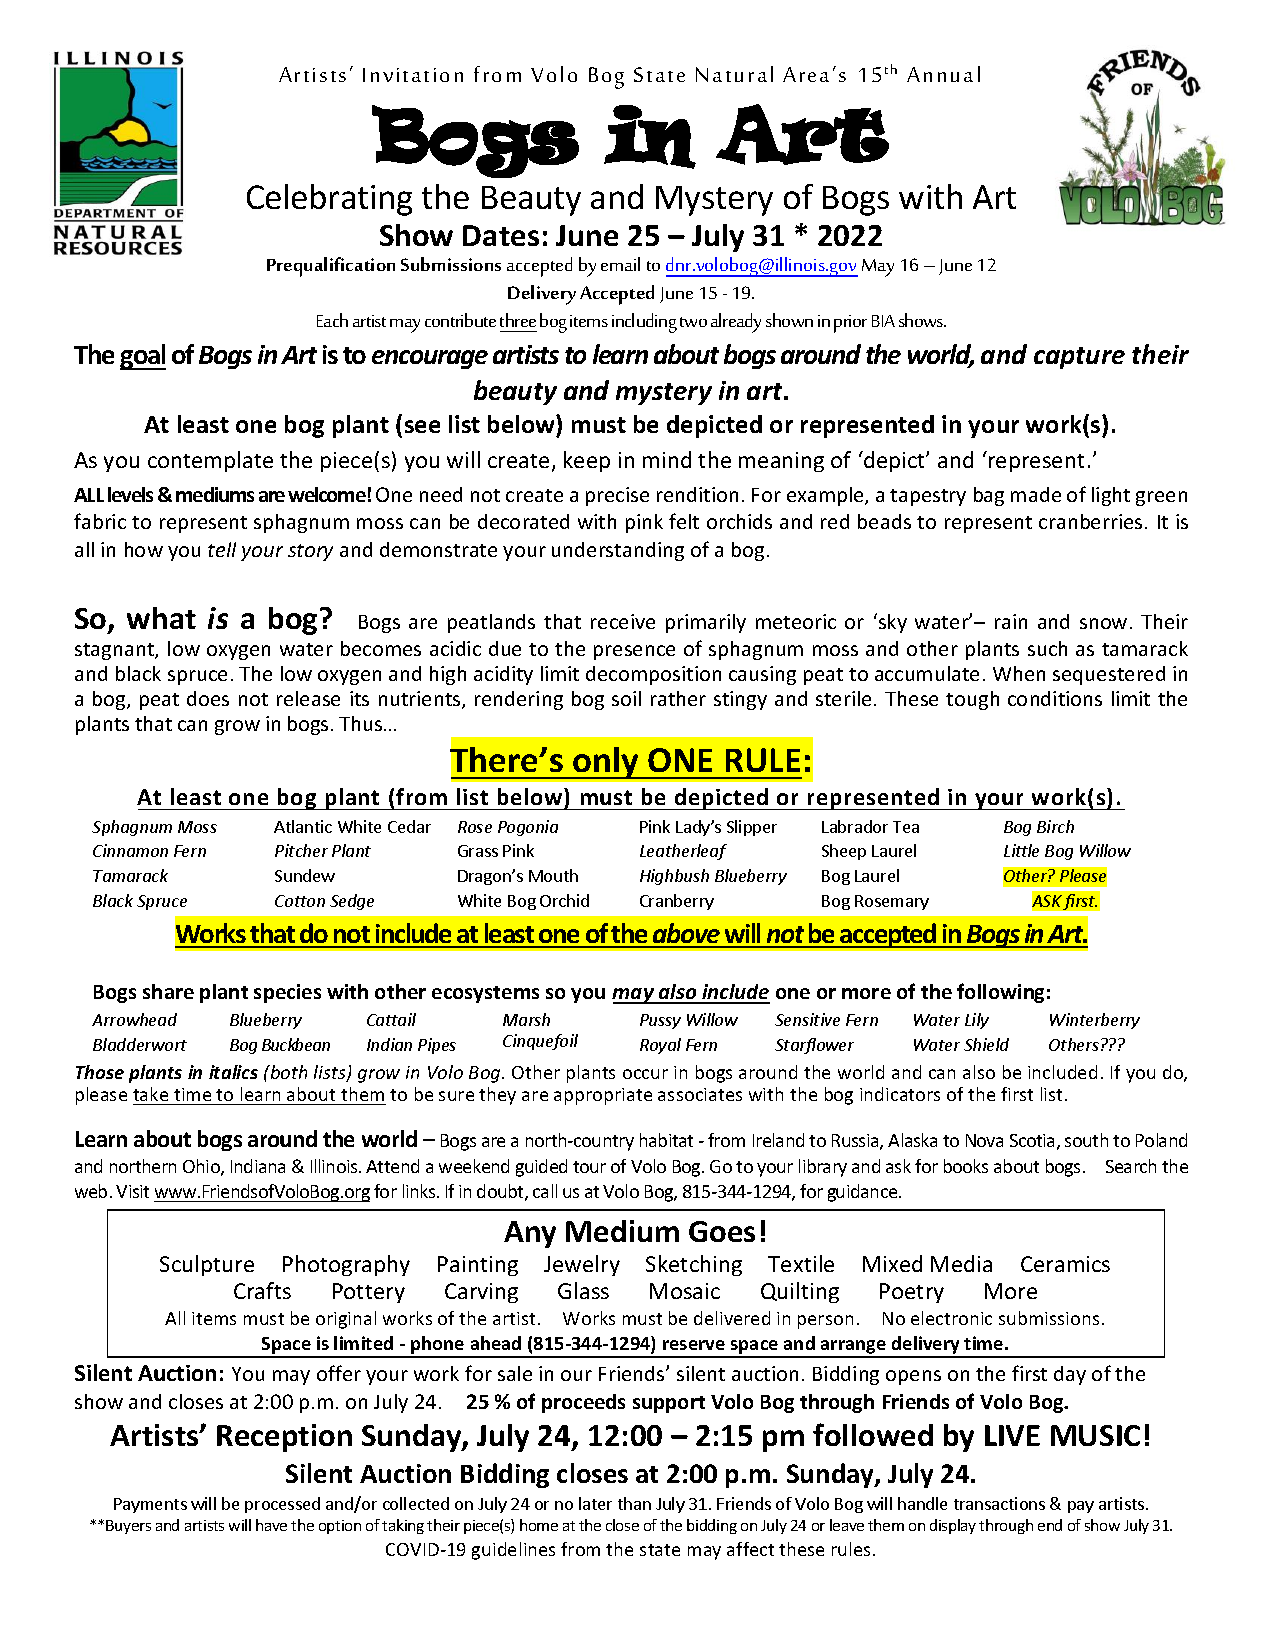 Image resolution: width=1263 pixels, height=1634 pixels. I want to click on goal, so click(143, 357).
